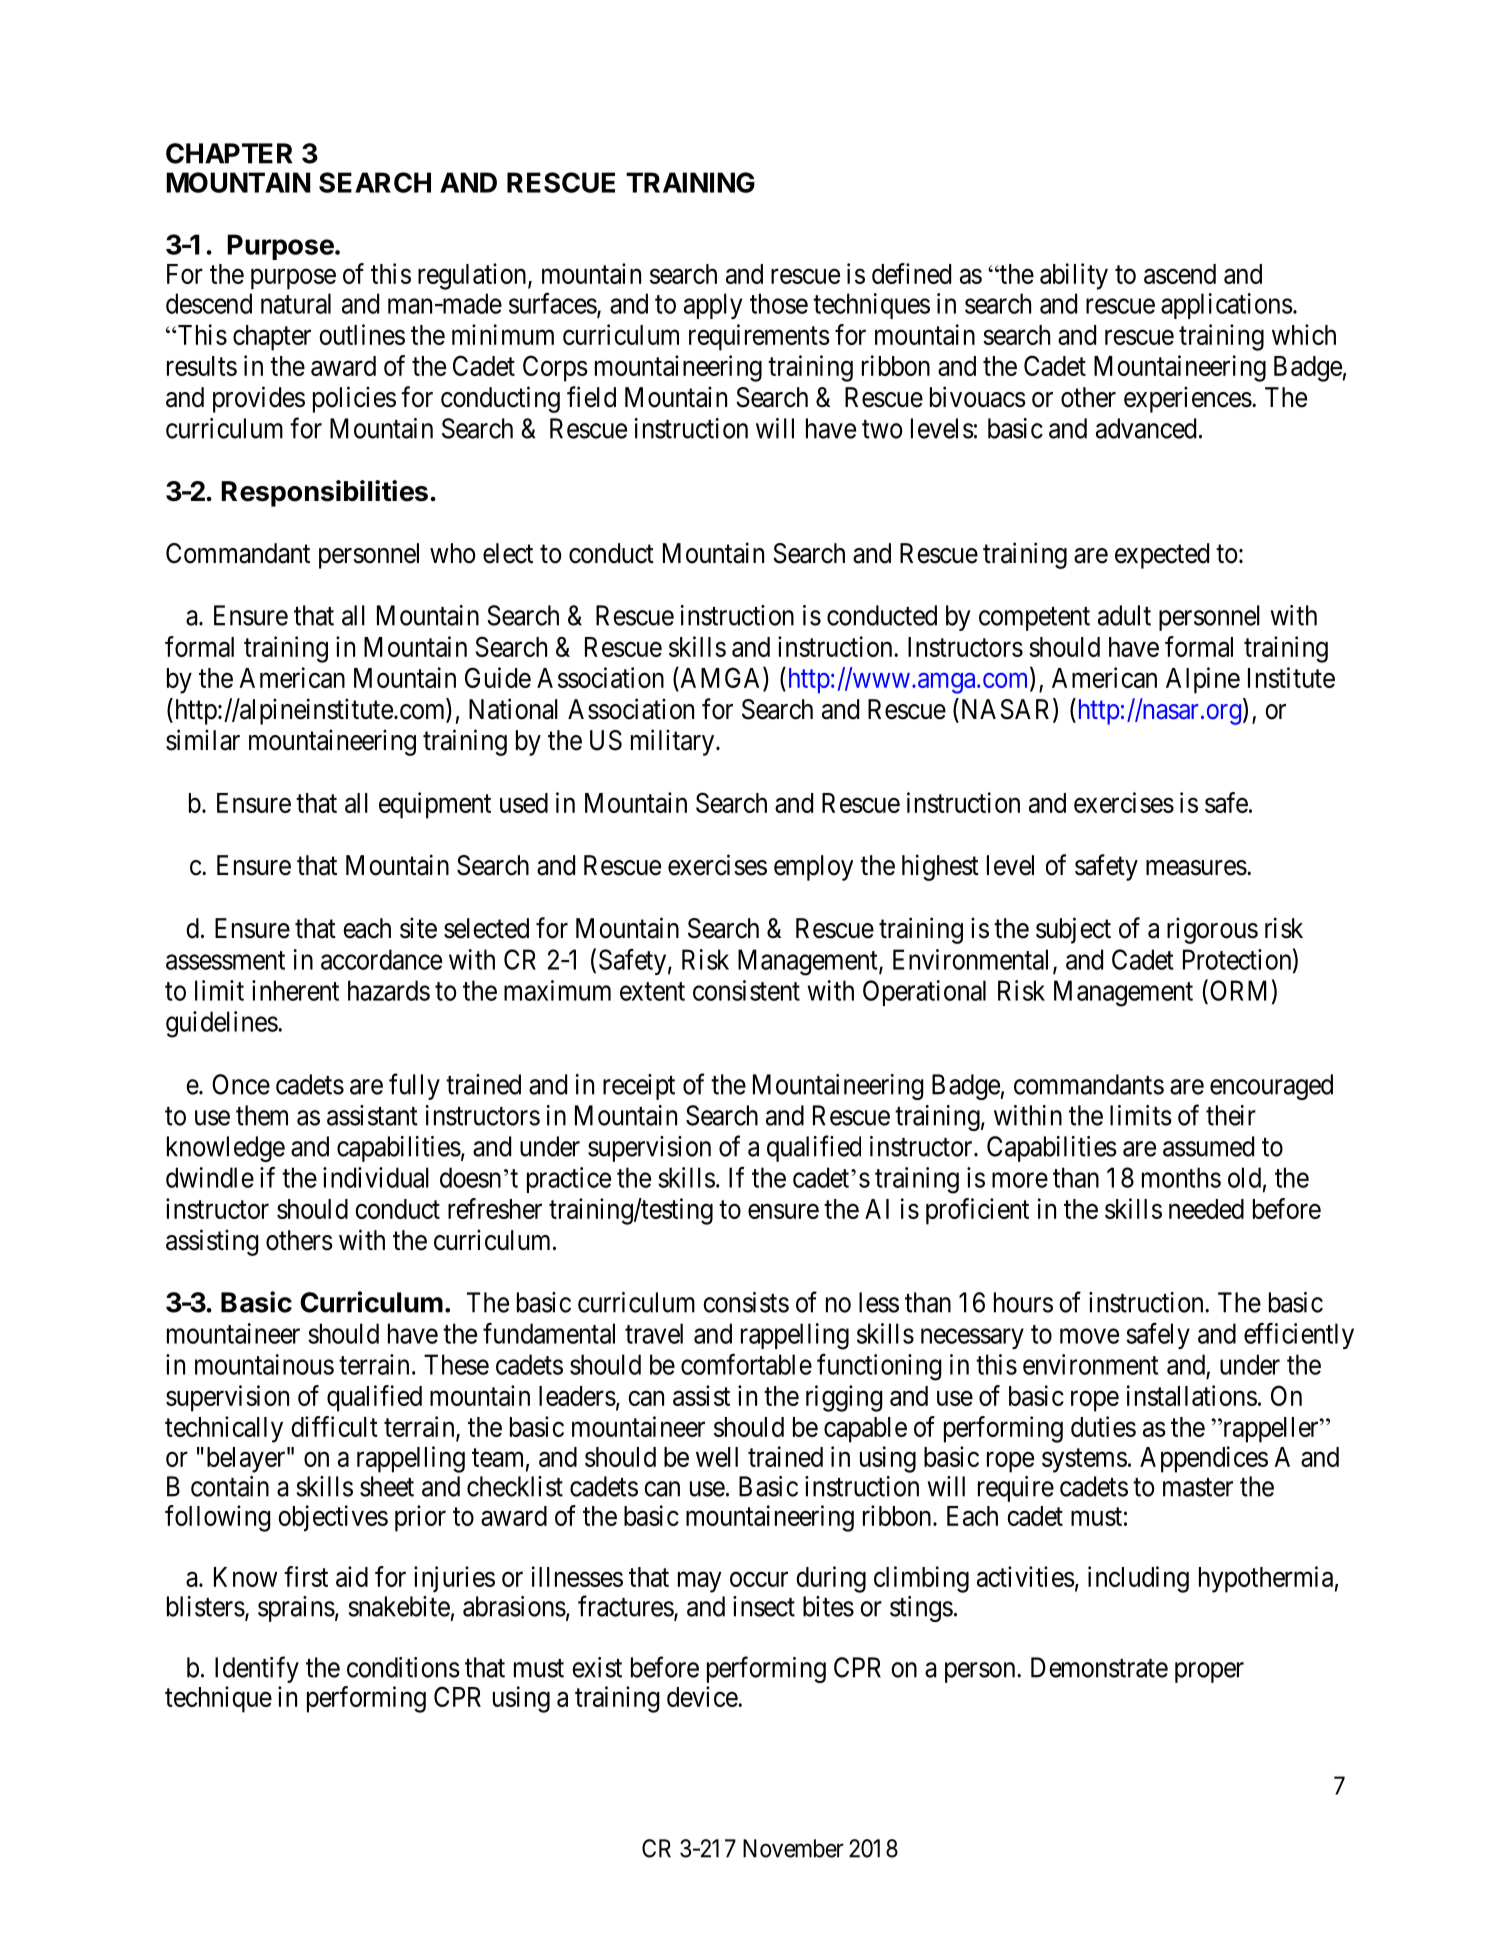 This screenshot has height=1951, width=1508. What do you see at coordinates (793, 1848) in the screenshot?
I see `November` at bounding box center [793, 1848].
